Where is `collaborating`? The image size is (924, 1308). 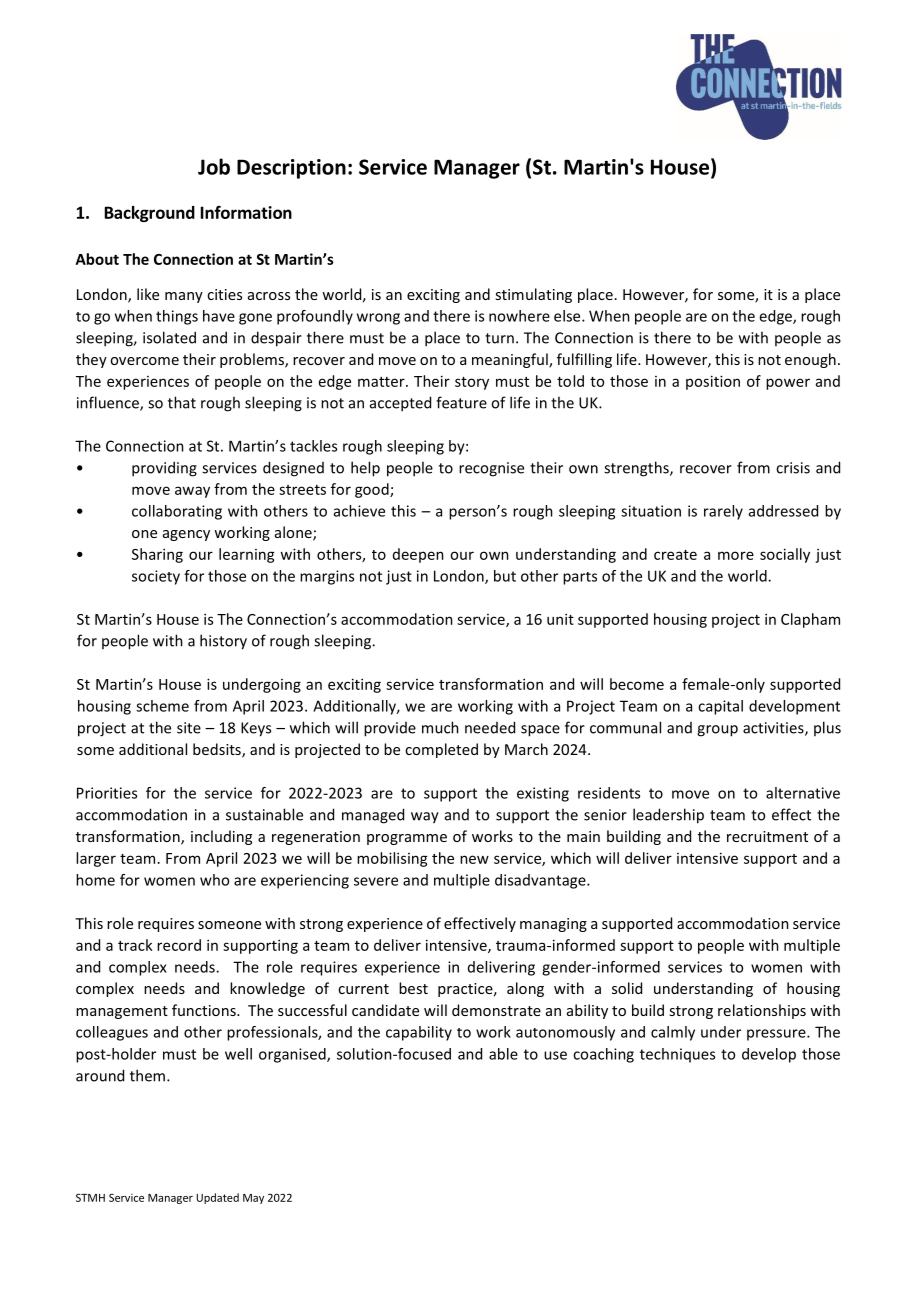
collaborating is located at coordinates (177, 512).
